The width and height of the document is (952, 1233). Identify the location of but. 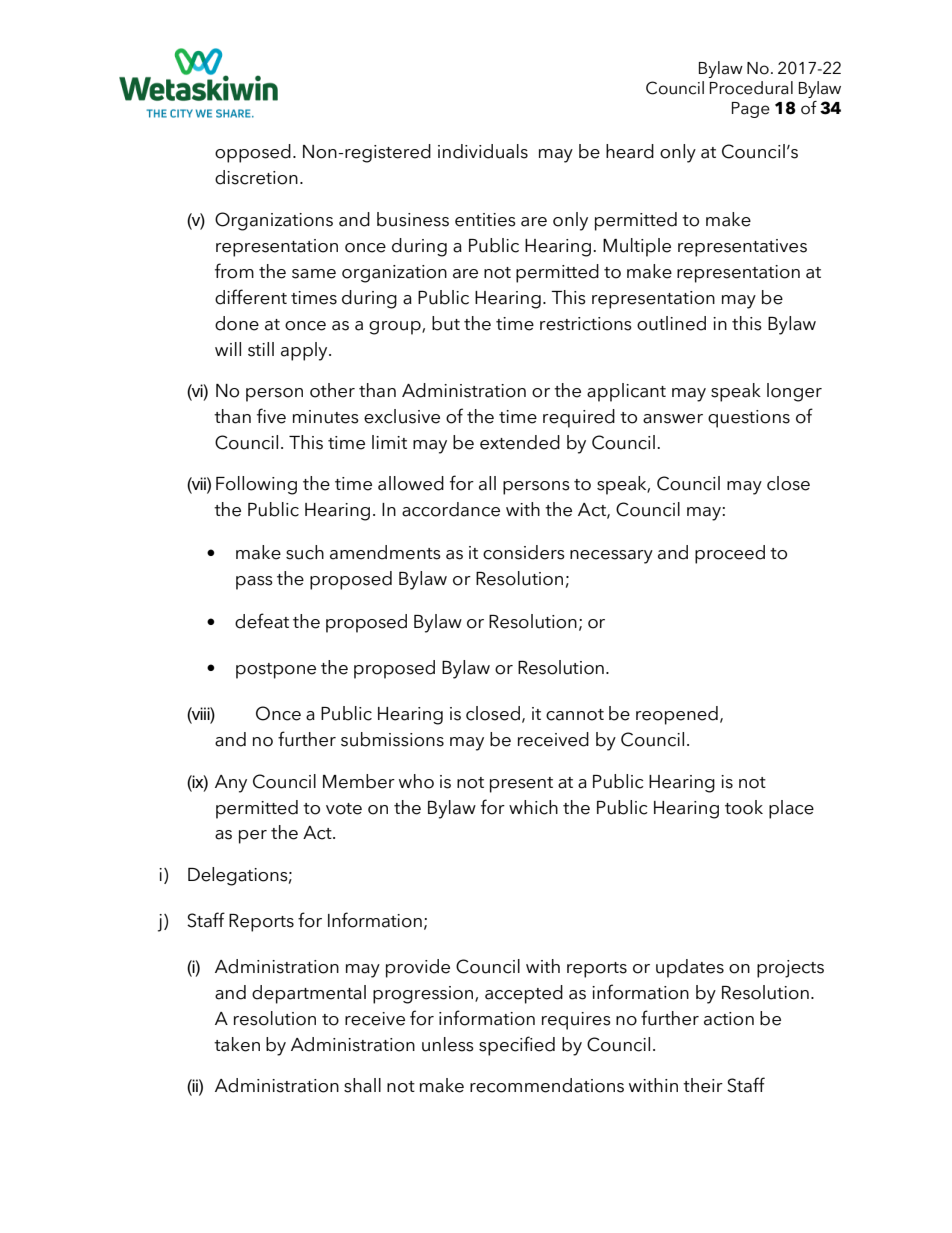
(446, 323).
